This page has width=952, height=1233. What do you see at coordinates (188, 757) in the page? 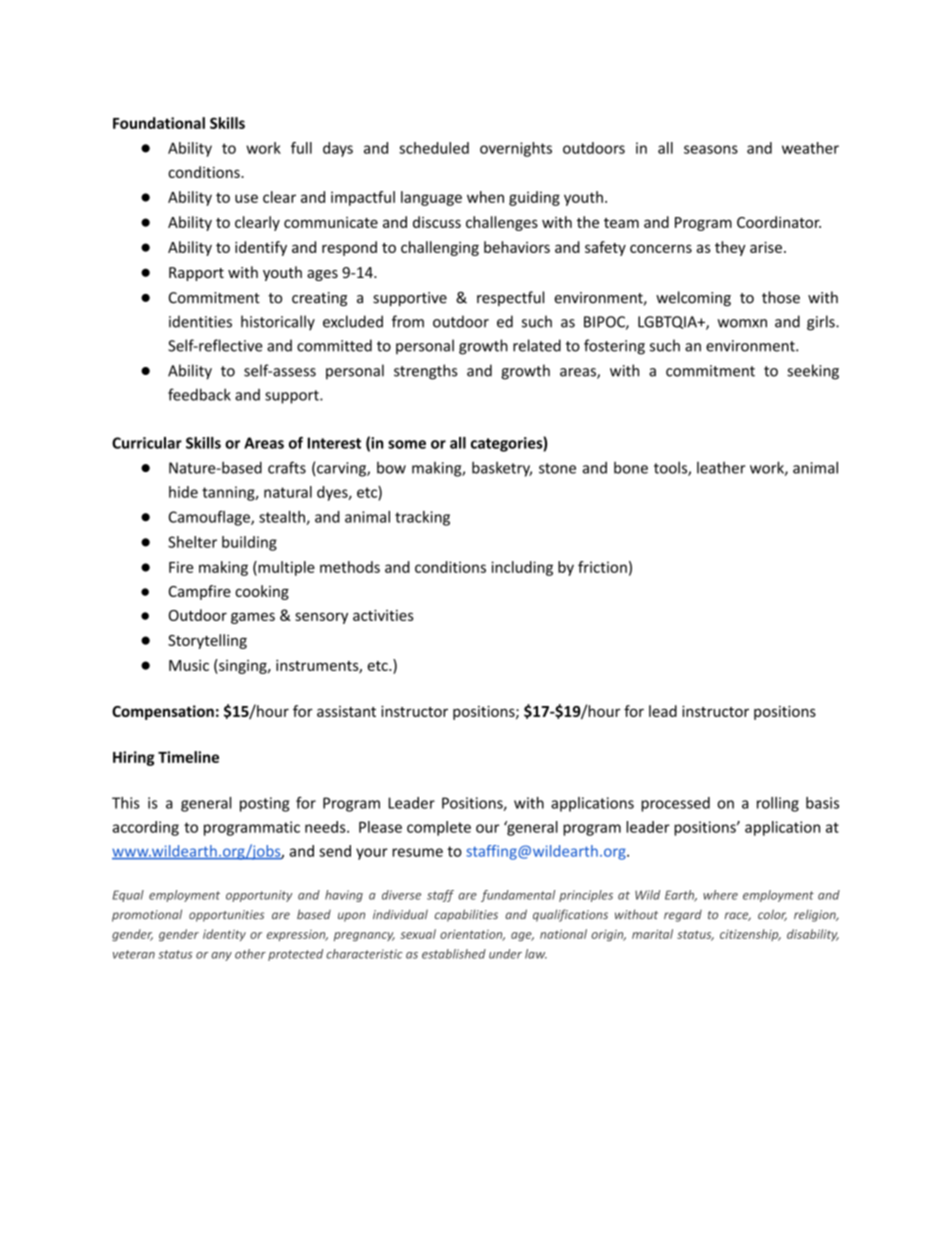
I see `Timeline` at bounding box center [188, 757].
